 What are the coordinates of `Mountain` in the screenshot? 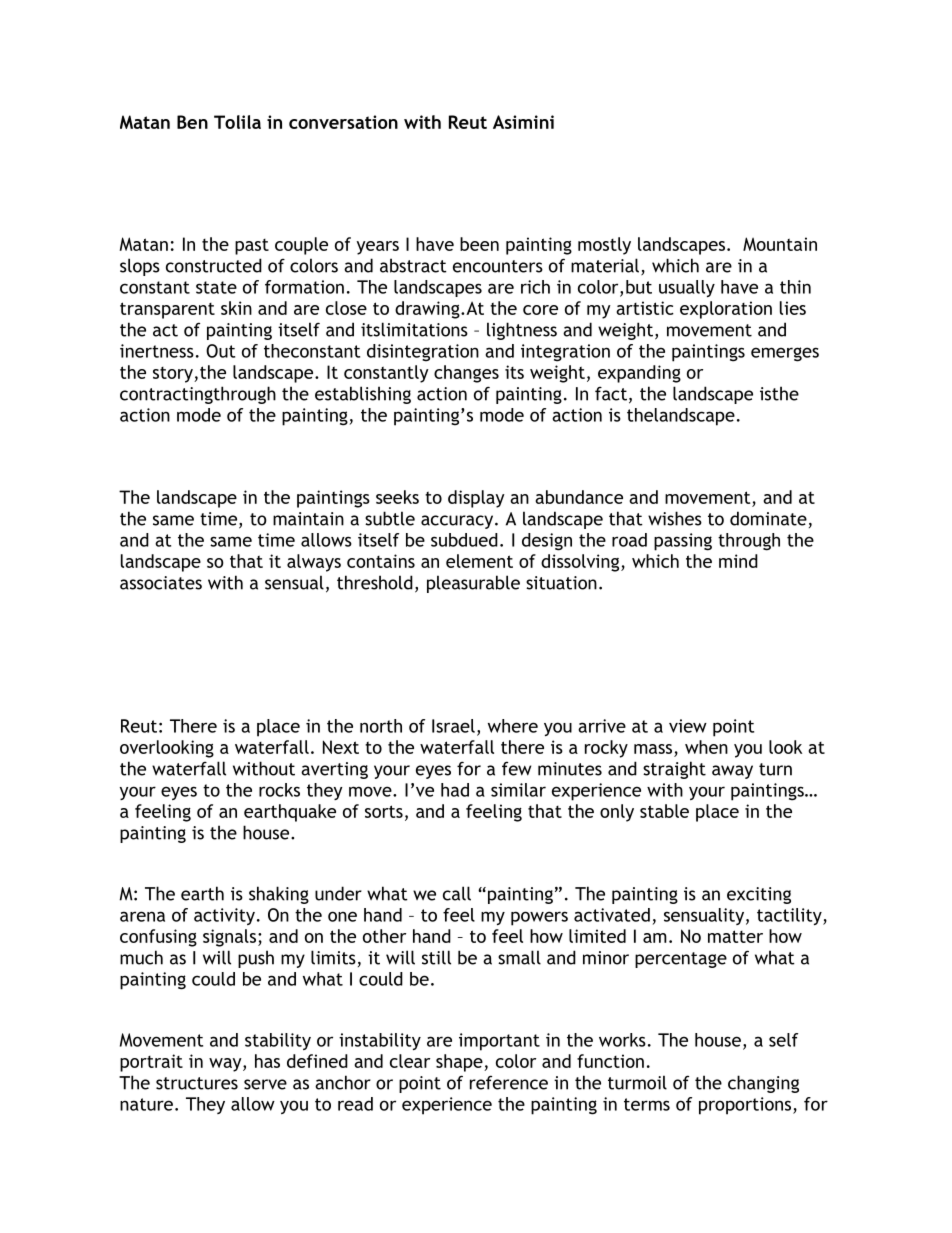 It's located at (780, 244).
